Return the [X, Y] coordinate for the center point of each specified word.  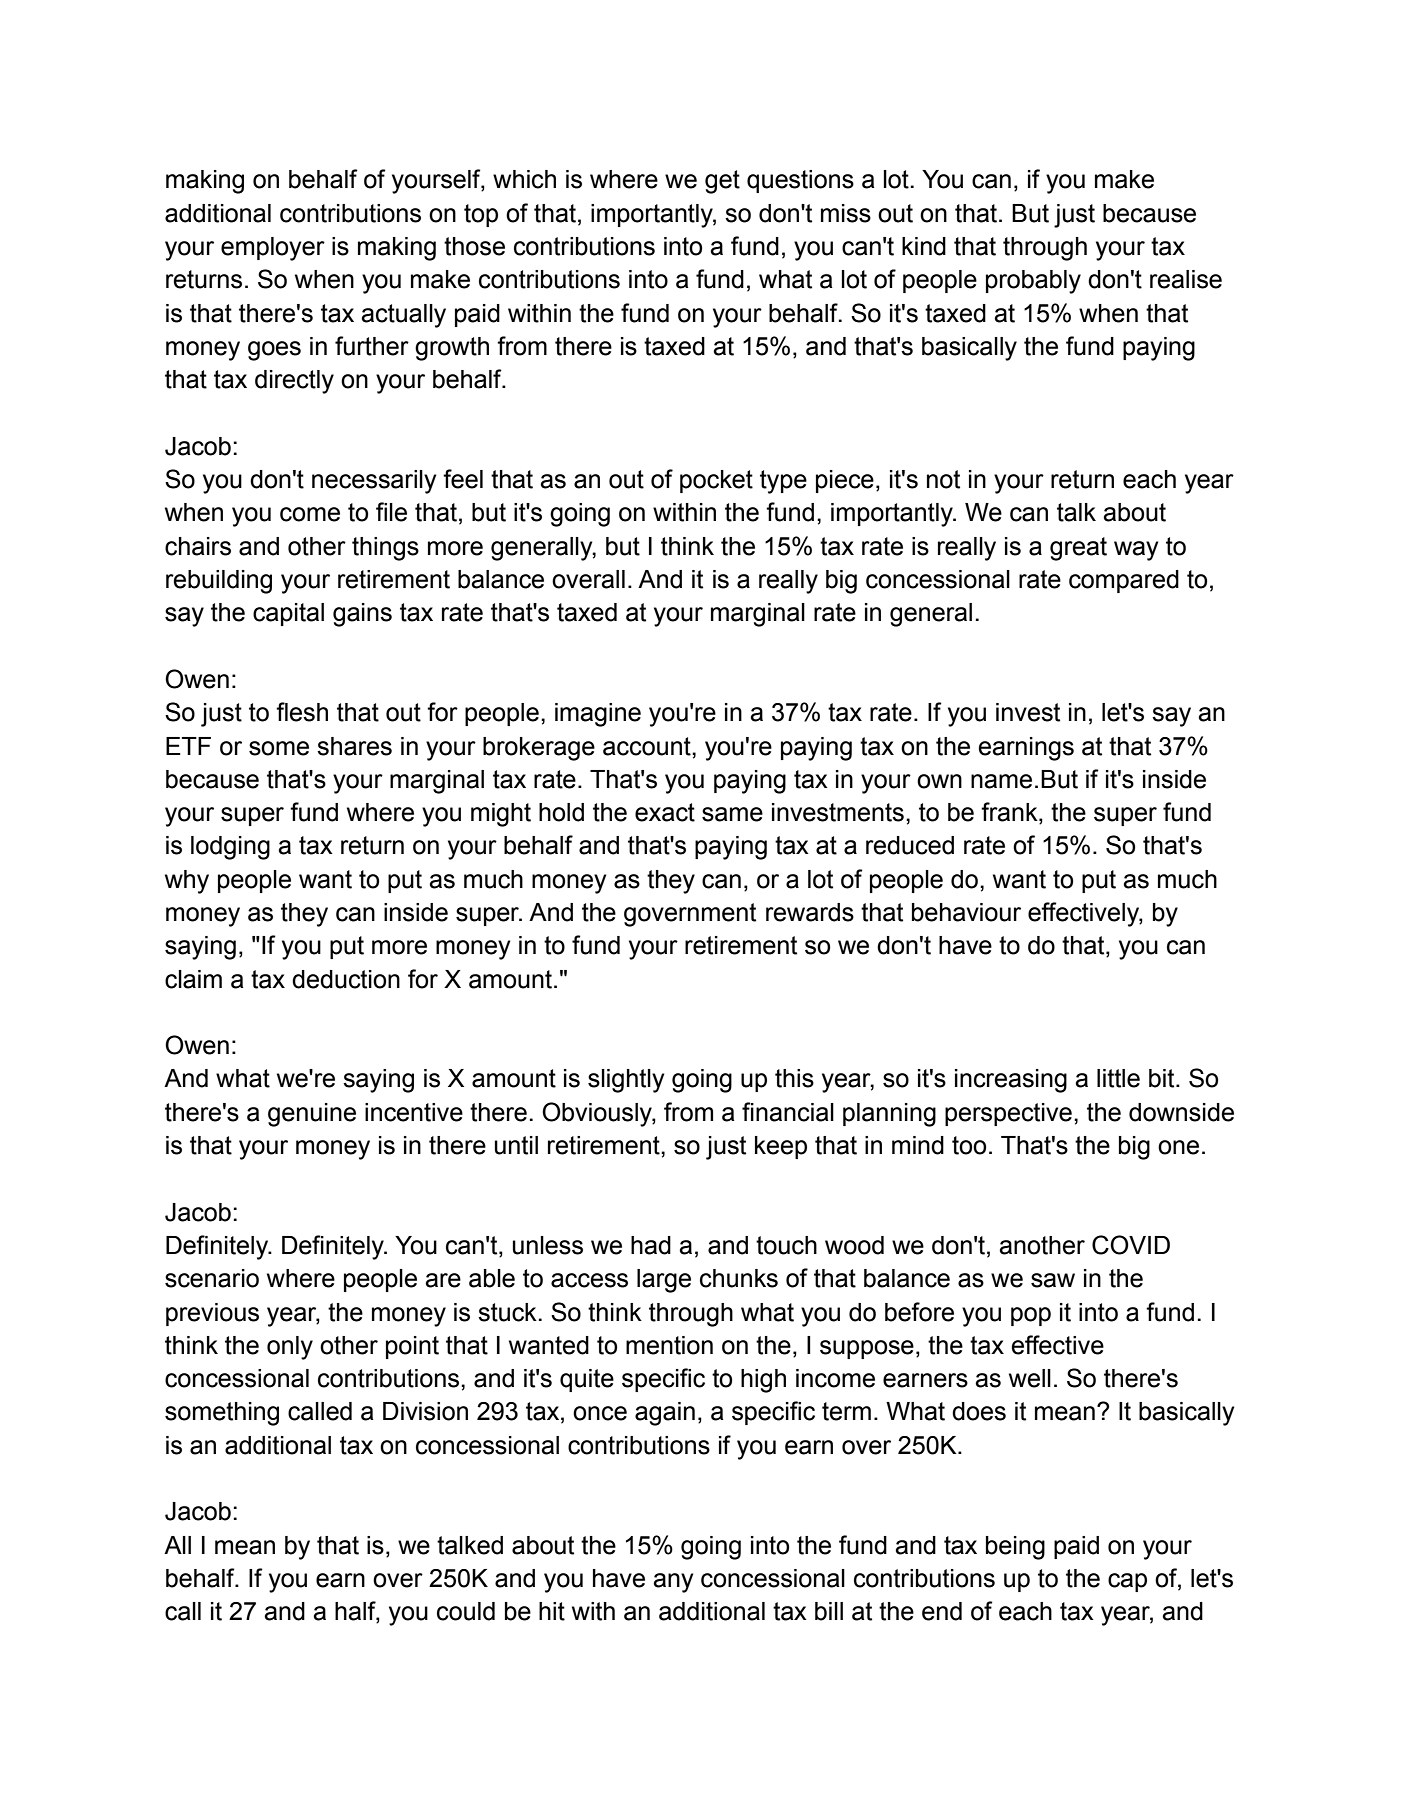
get [722, 182]
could [466, 1611]
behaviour [966, 912]
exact [665, 812]
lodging [230, 848]
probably [1033, 282]
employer [273, 249]
